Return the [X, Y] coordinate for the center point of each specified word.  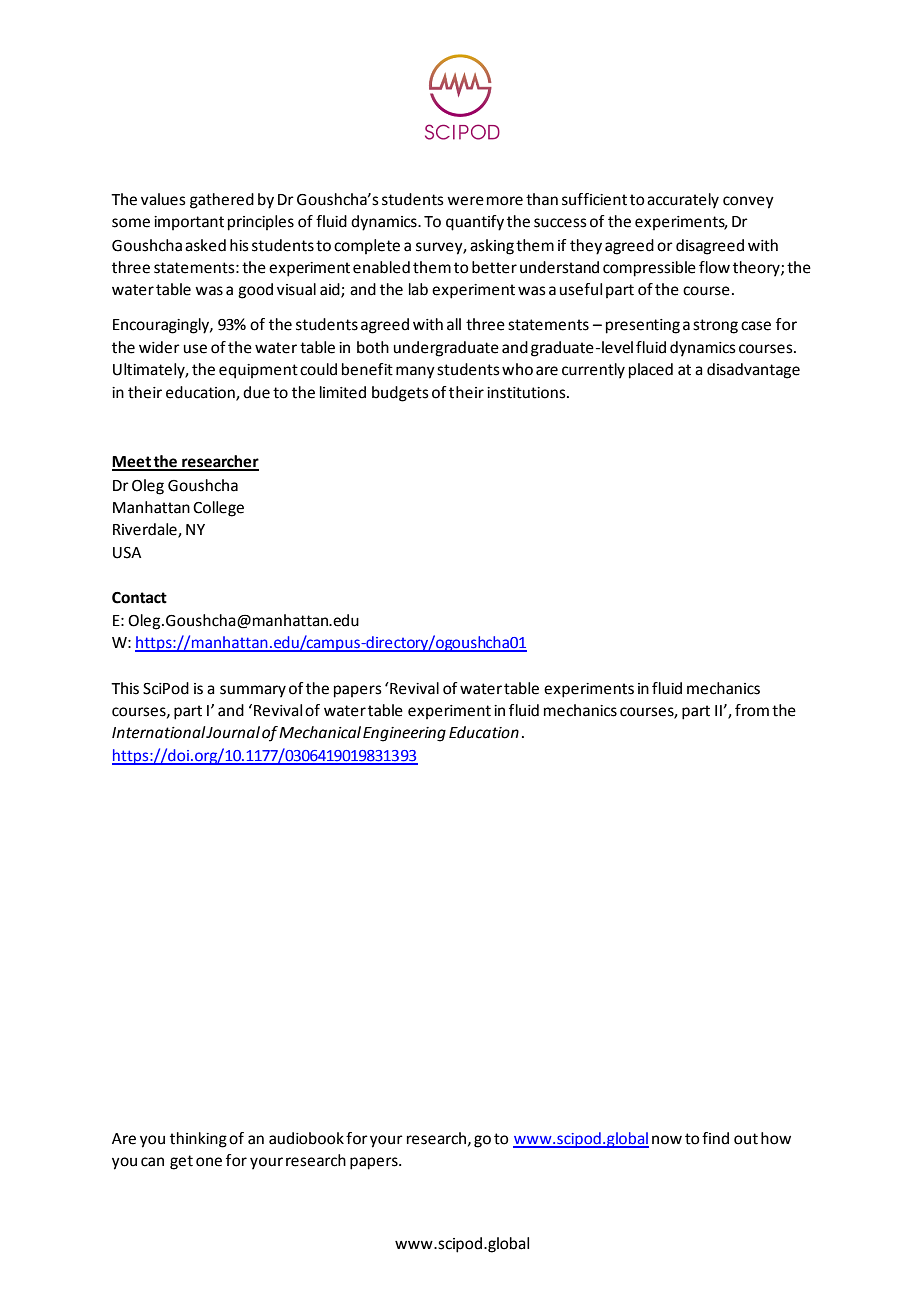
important [189, 223]
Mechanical [320, 732]
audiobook [306, 1138]
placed [651, 371]
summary [253, 691]
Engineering [404, 734]
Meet [132, 463]
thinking [198, 1140]
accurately [683, 201]
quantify [475, 223]
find [715, 1138]
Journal [233, 732]
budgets [400, 394]
